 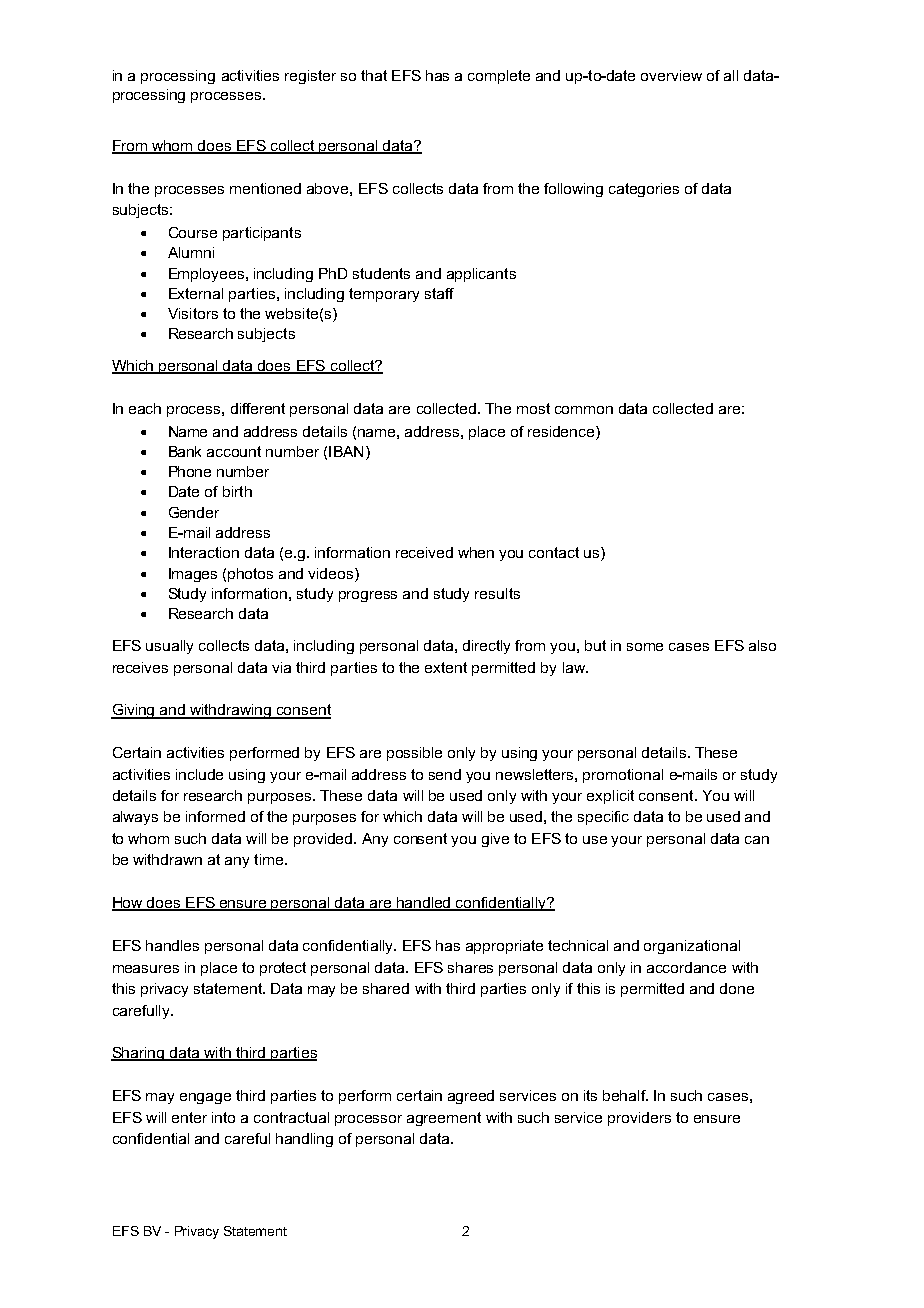 I want to click on overview, so click(x=671, y=75).
